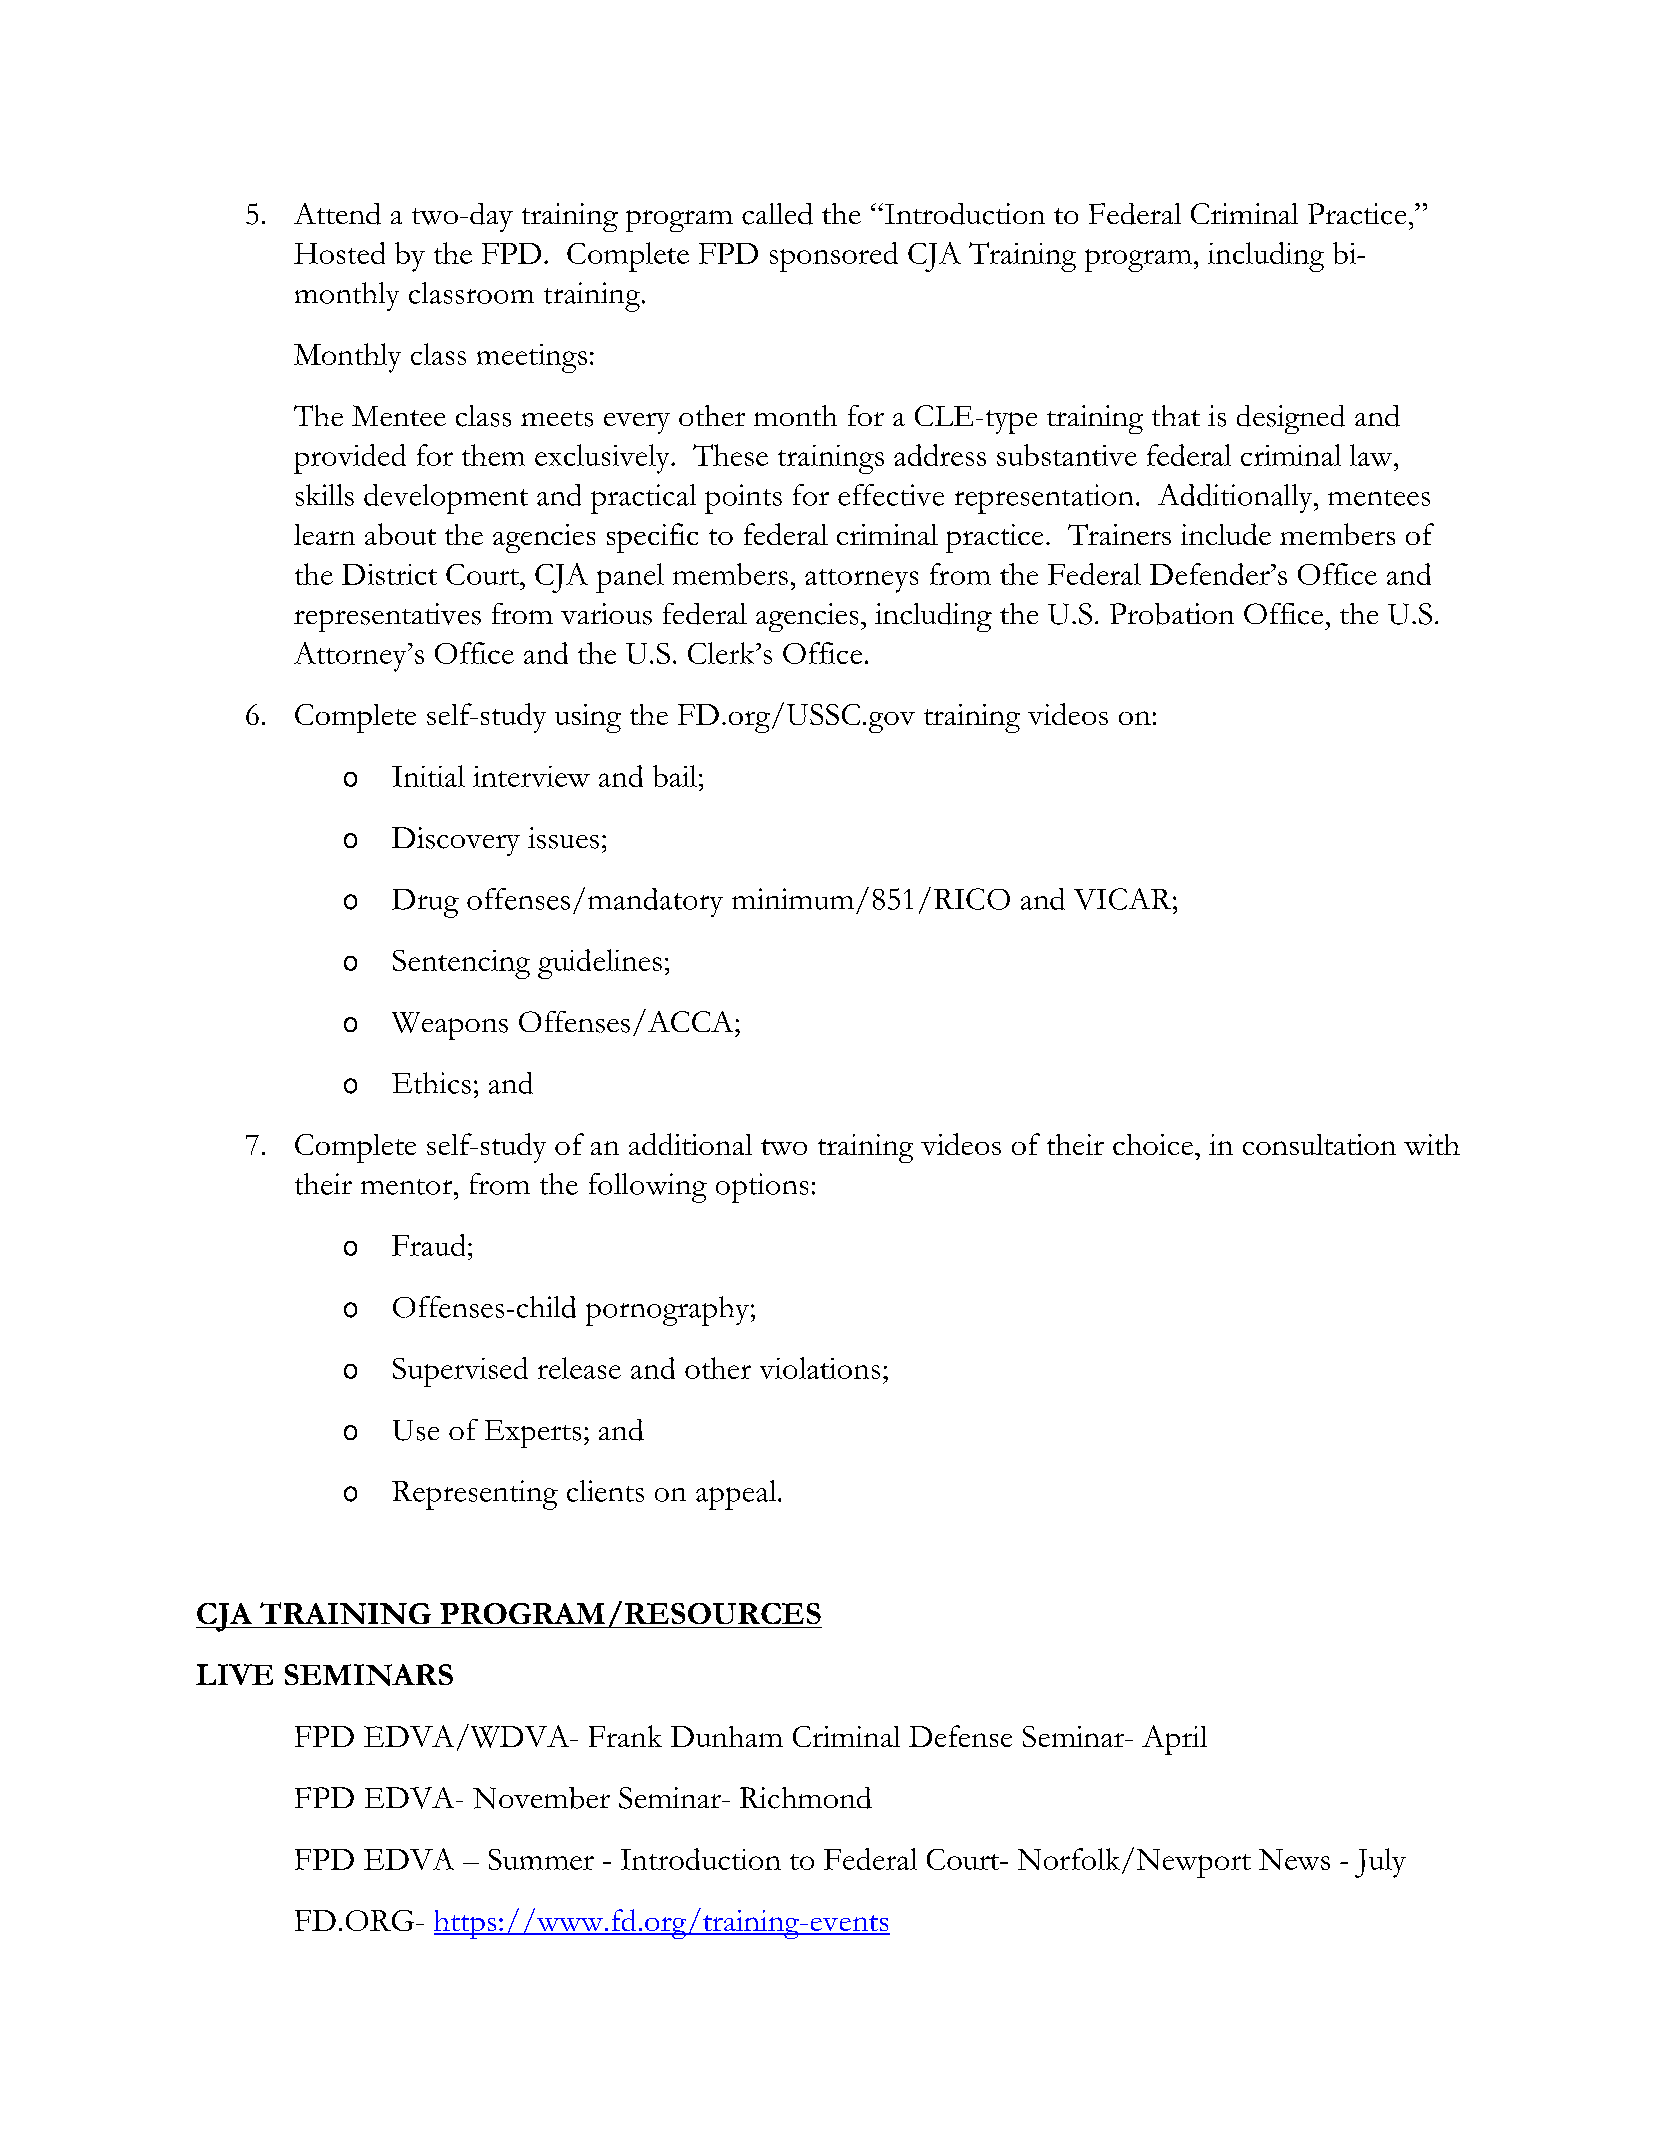 This image has width=1664, height=2154. I want to click on Summer, so click(541, 1859).
